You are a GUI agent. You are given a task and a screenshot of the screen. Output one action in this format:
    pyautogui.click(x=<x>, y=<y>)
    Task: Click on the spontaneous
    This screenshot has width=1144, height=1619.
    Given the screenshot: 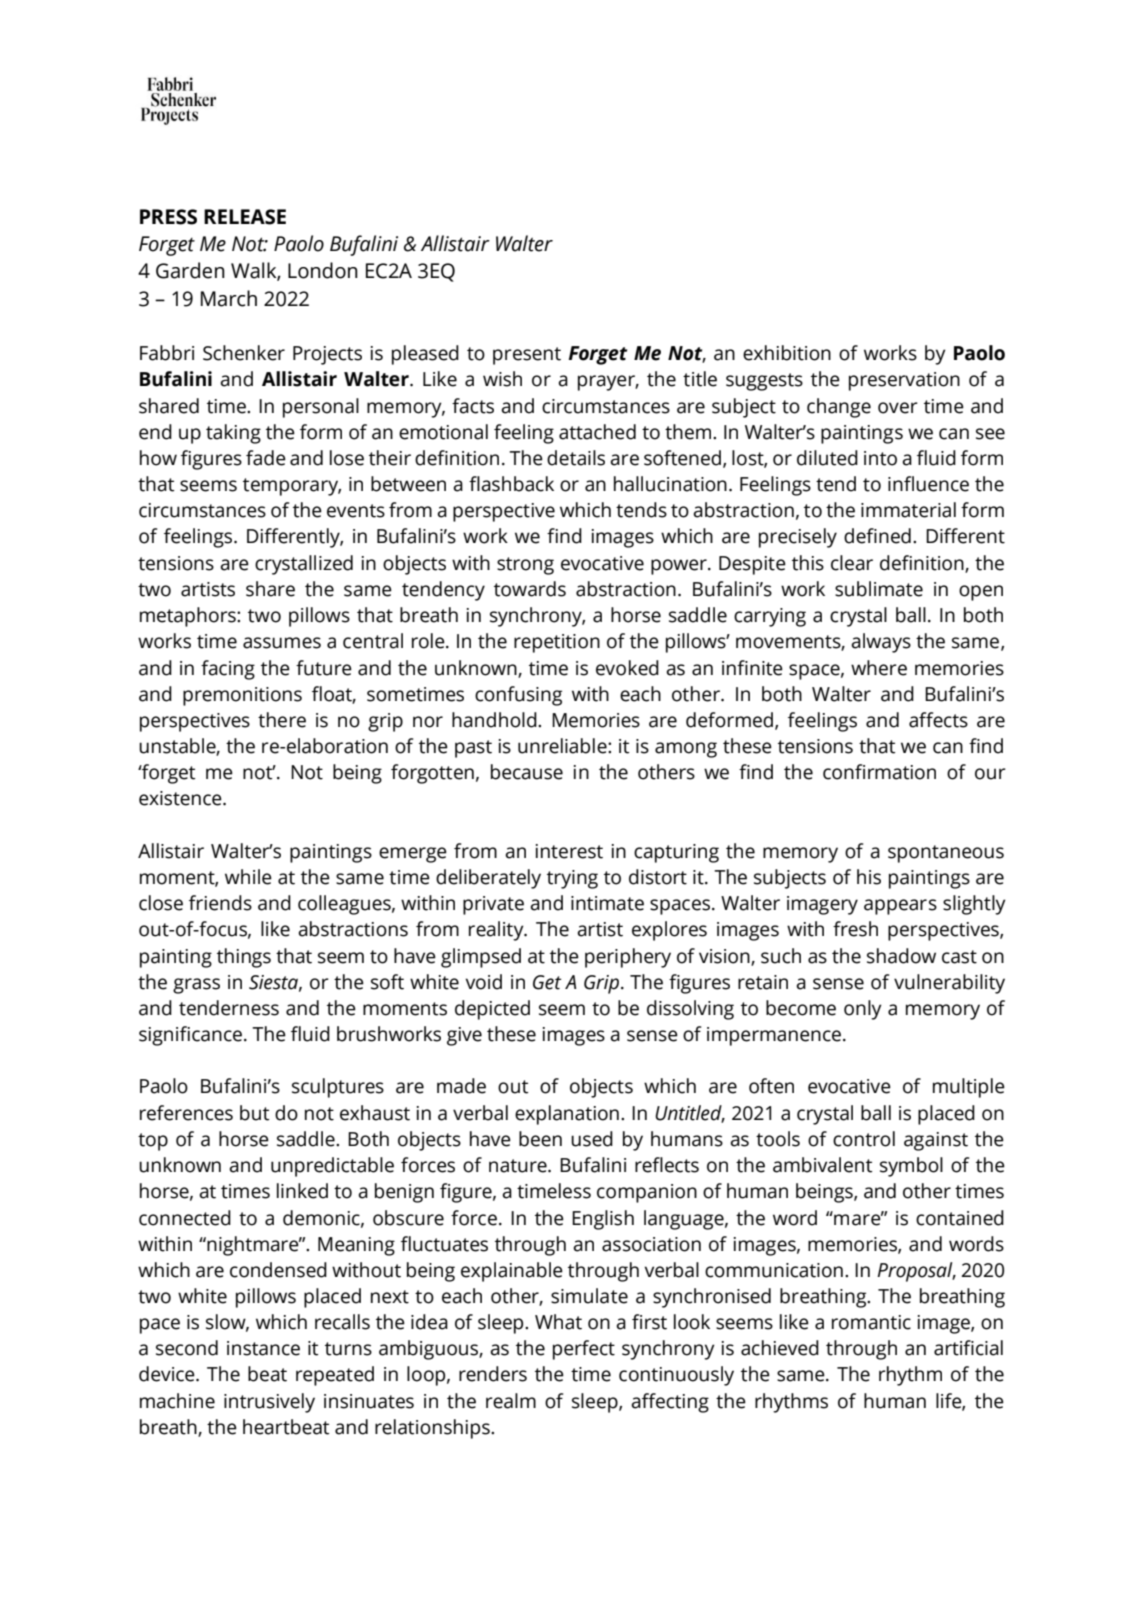 What is the action you would take?
    pyautogui.click(x=946, y=854)
